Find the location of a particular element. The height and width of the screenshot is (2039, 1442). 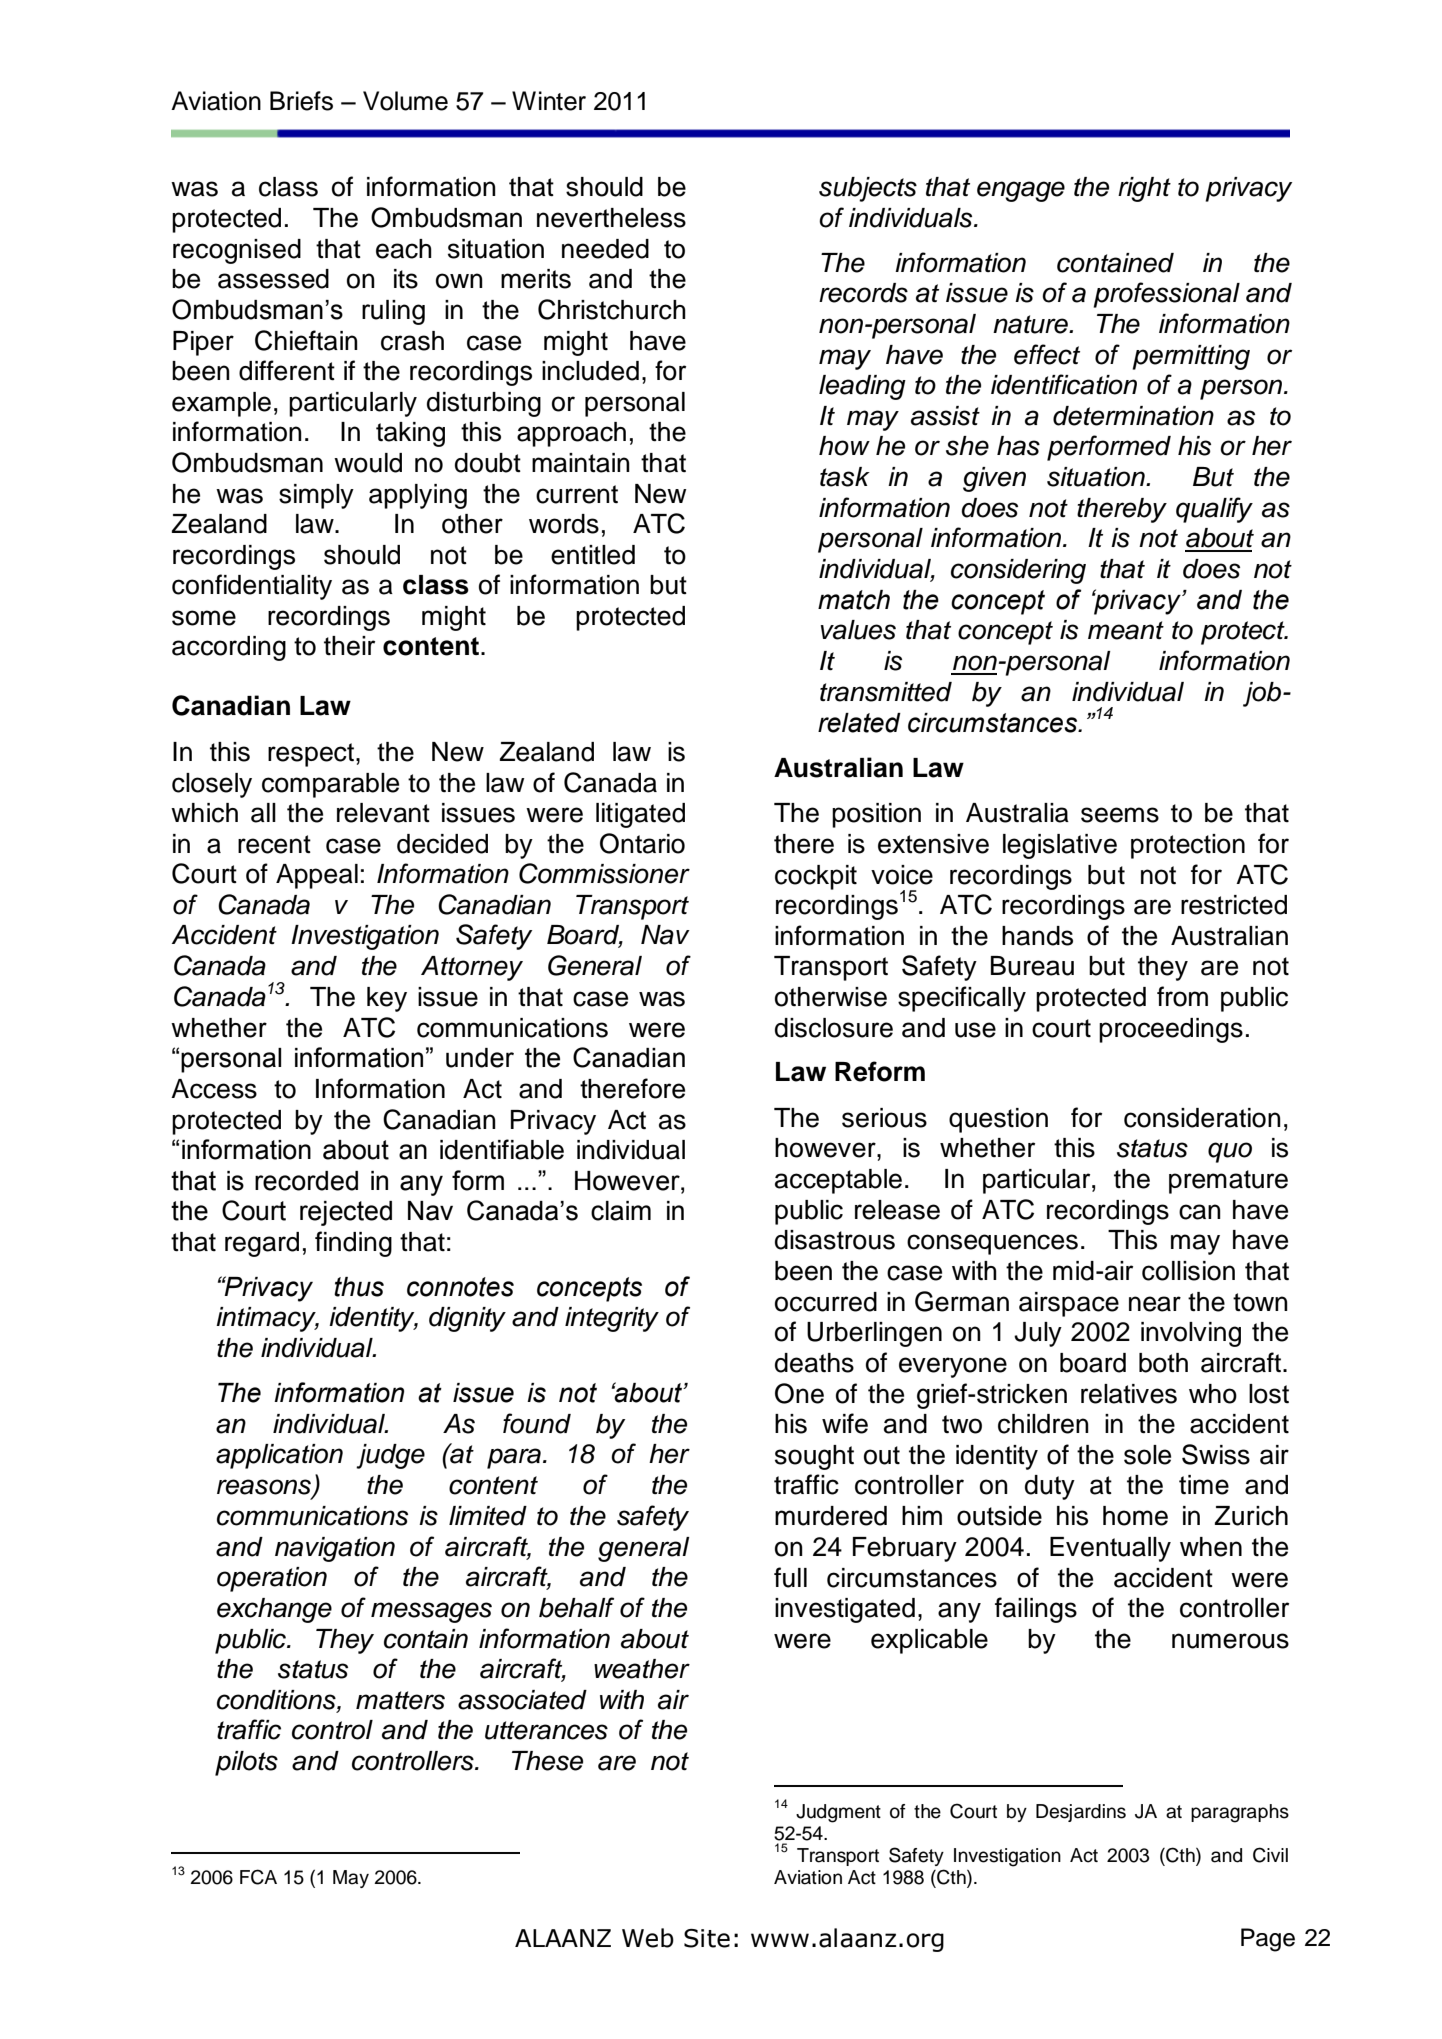

key is located at coordinates (387, 999).
